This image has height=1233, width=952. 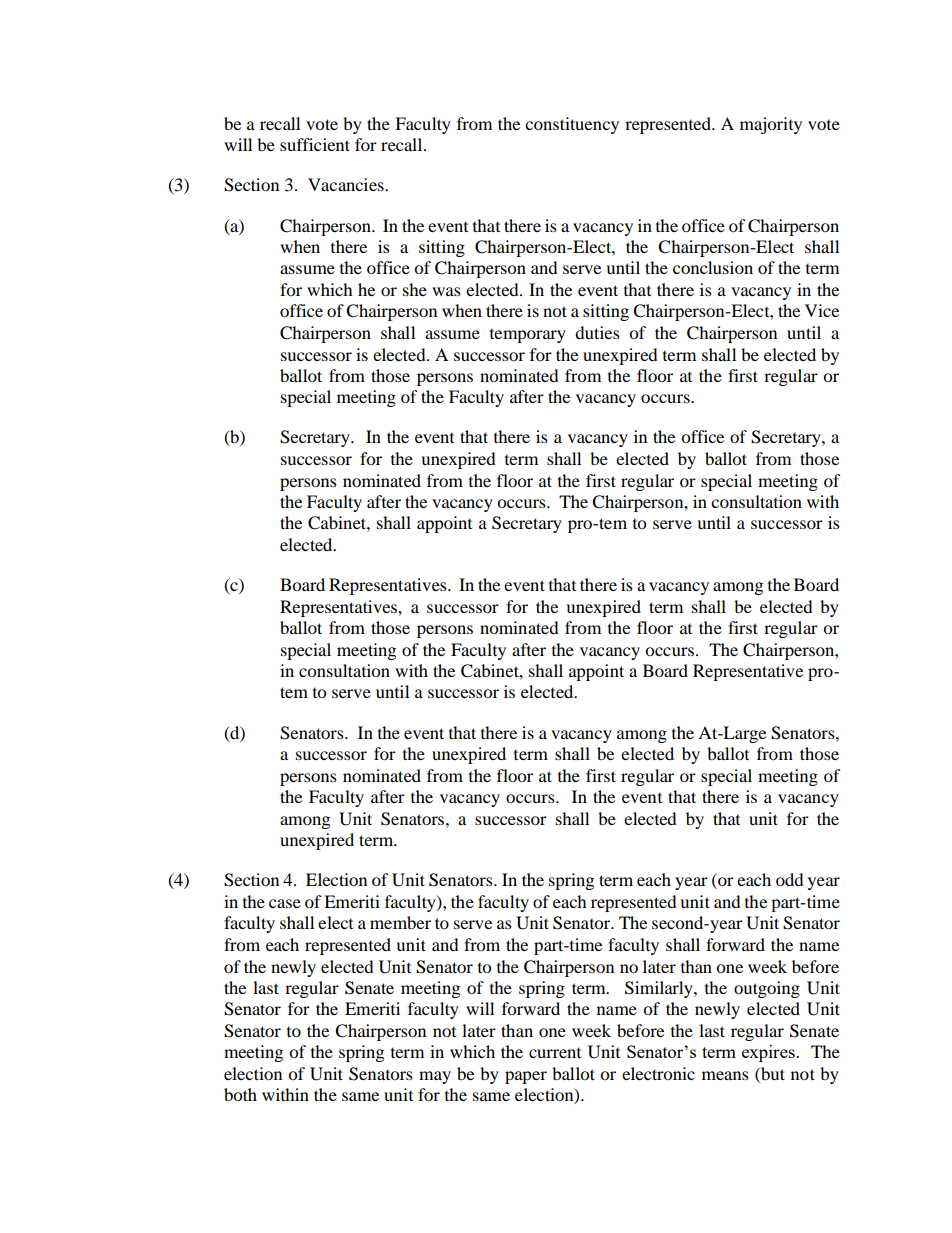 I want to click on Vice, so click(x=822, y=310).
